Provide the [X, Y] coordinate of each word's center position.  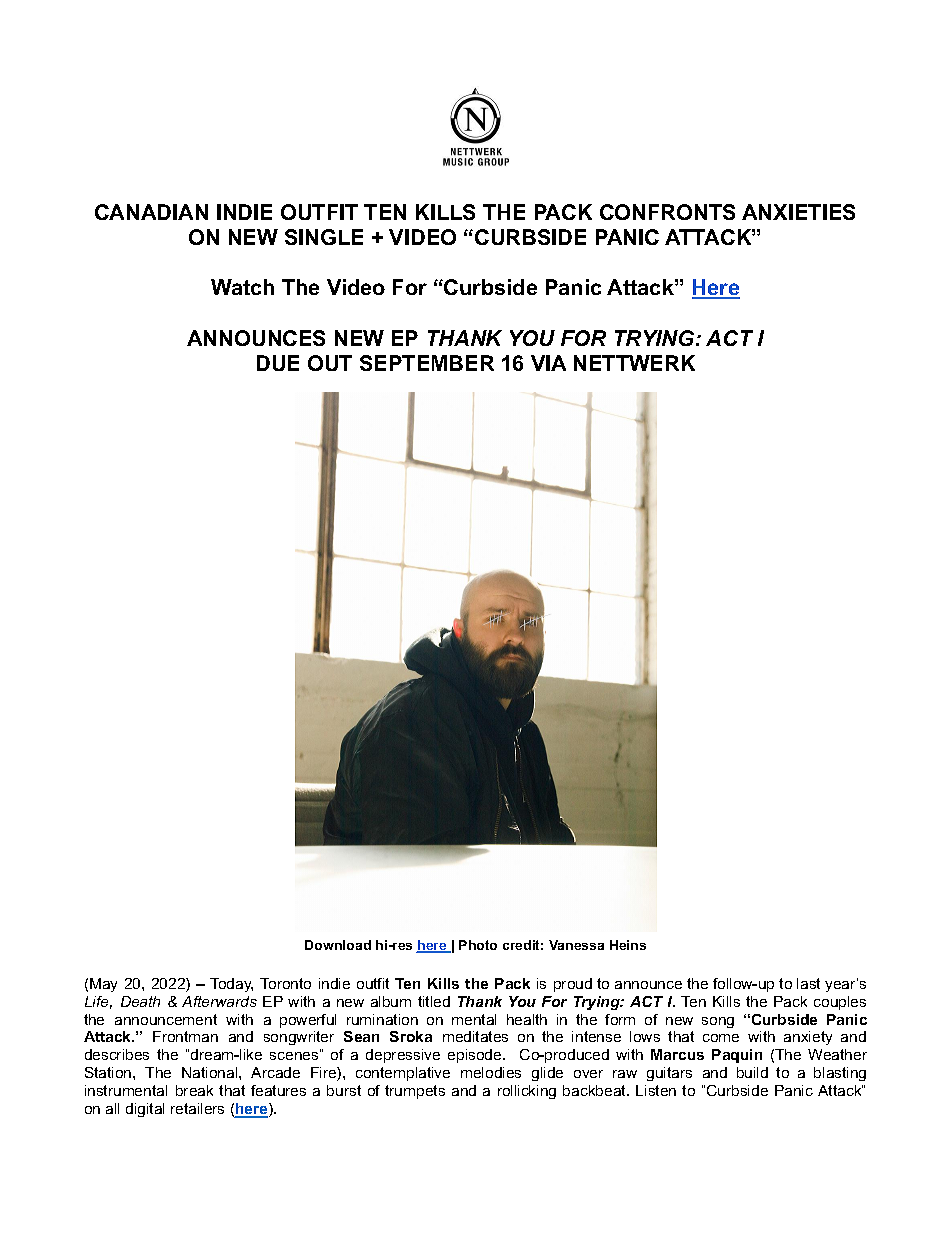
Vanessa [576, 945]
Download [338, 945]
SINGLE [324, 237]
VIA [548, 363]
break [194, 1090]
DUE [278, 363]
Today [231, 985]
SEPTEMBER [427, 363]
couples [840, 1003]
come [721, 1038]
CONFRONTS [667, 212]
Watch [242, 287]
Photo [478, 945]
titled [434, 1001]
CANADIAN [151, 212]
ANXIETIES [798, 212]
